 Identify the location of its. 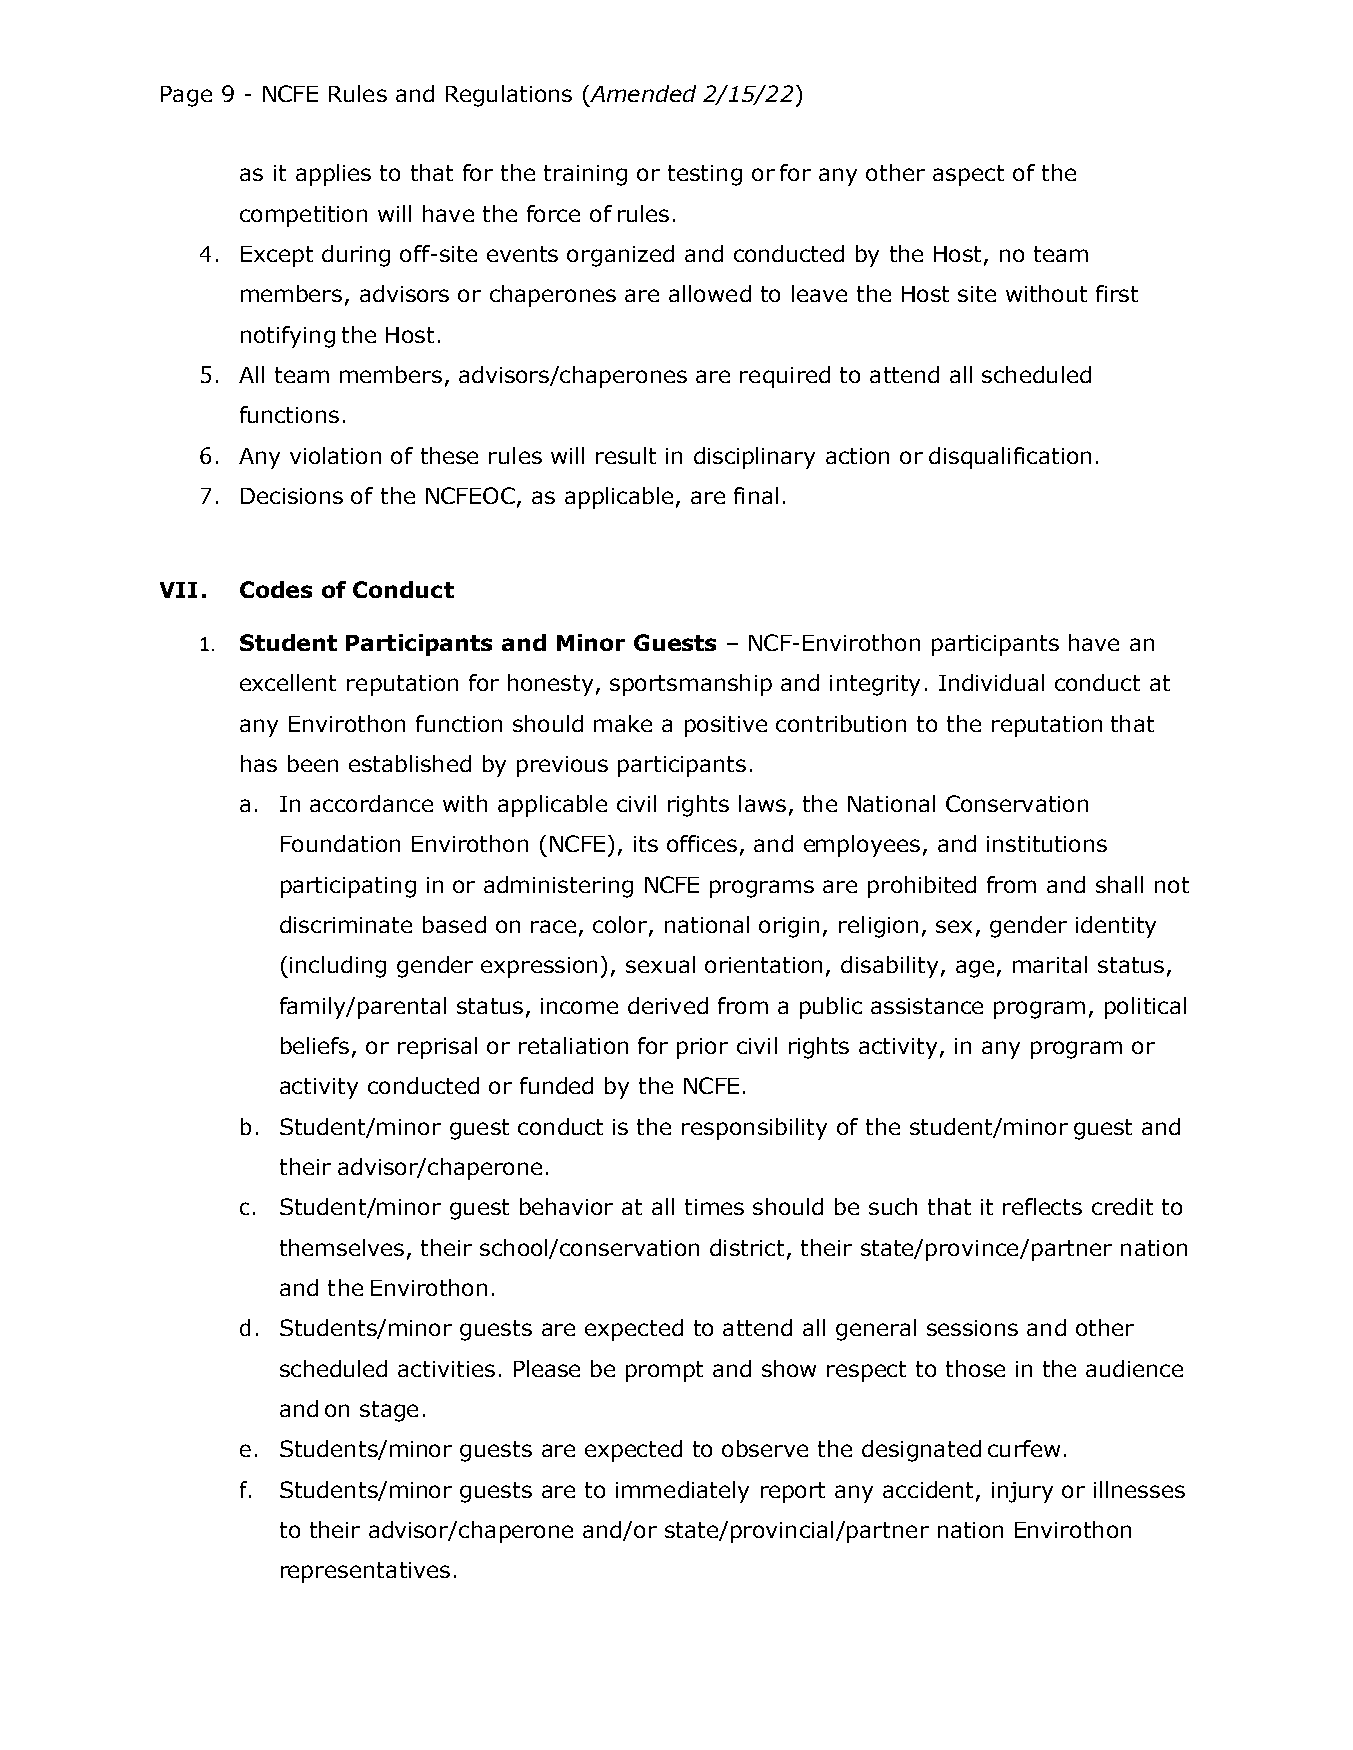
(646, 844).
